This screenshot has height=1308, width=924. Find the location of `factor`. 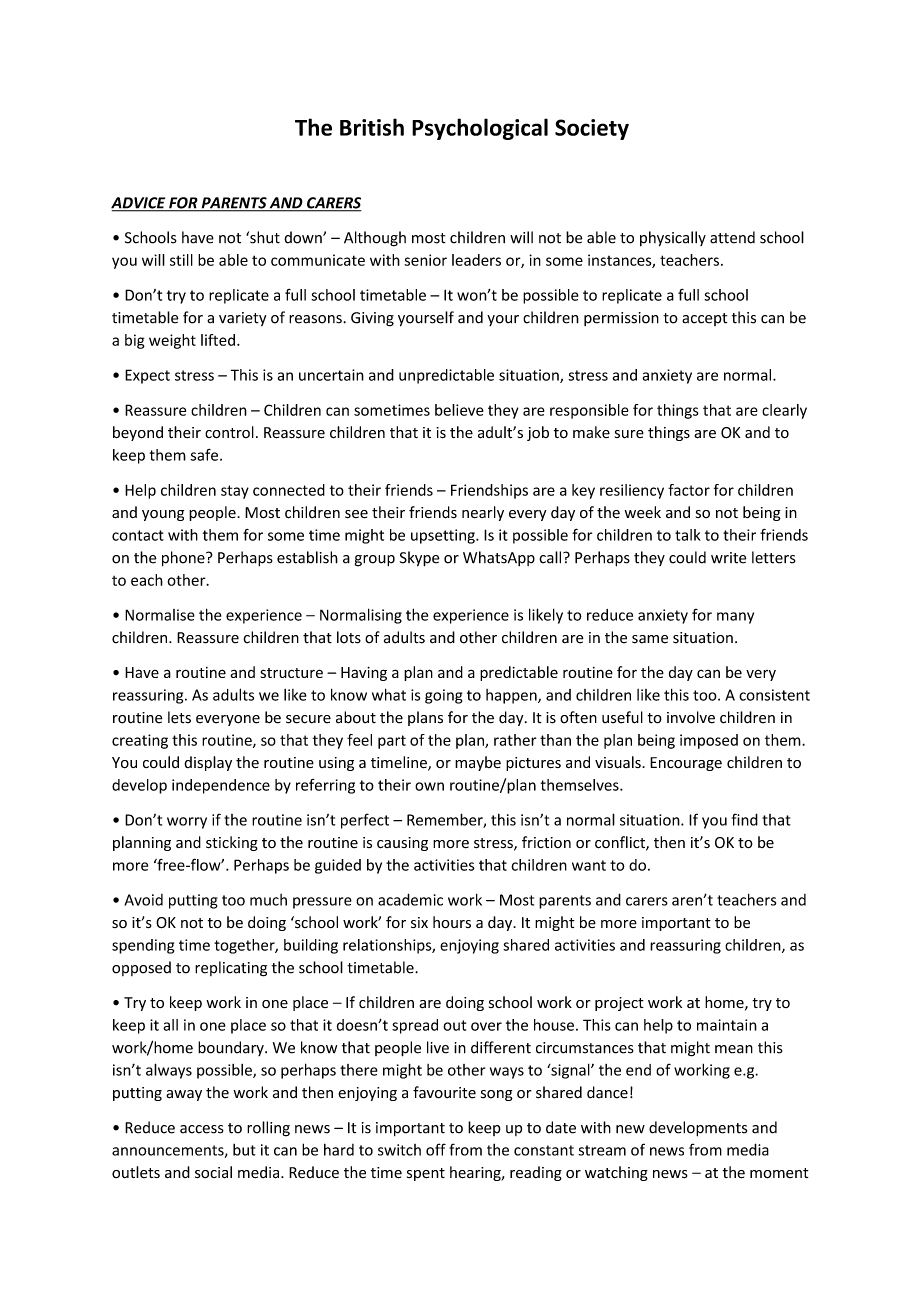

factor is located at coordinates (689, 490).
